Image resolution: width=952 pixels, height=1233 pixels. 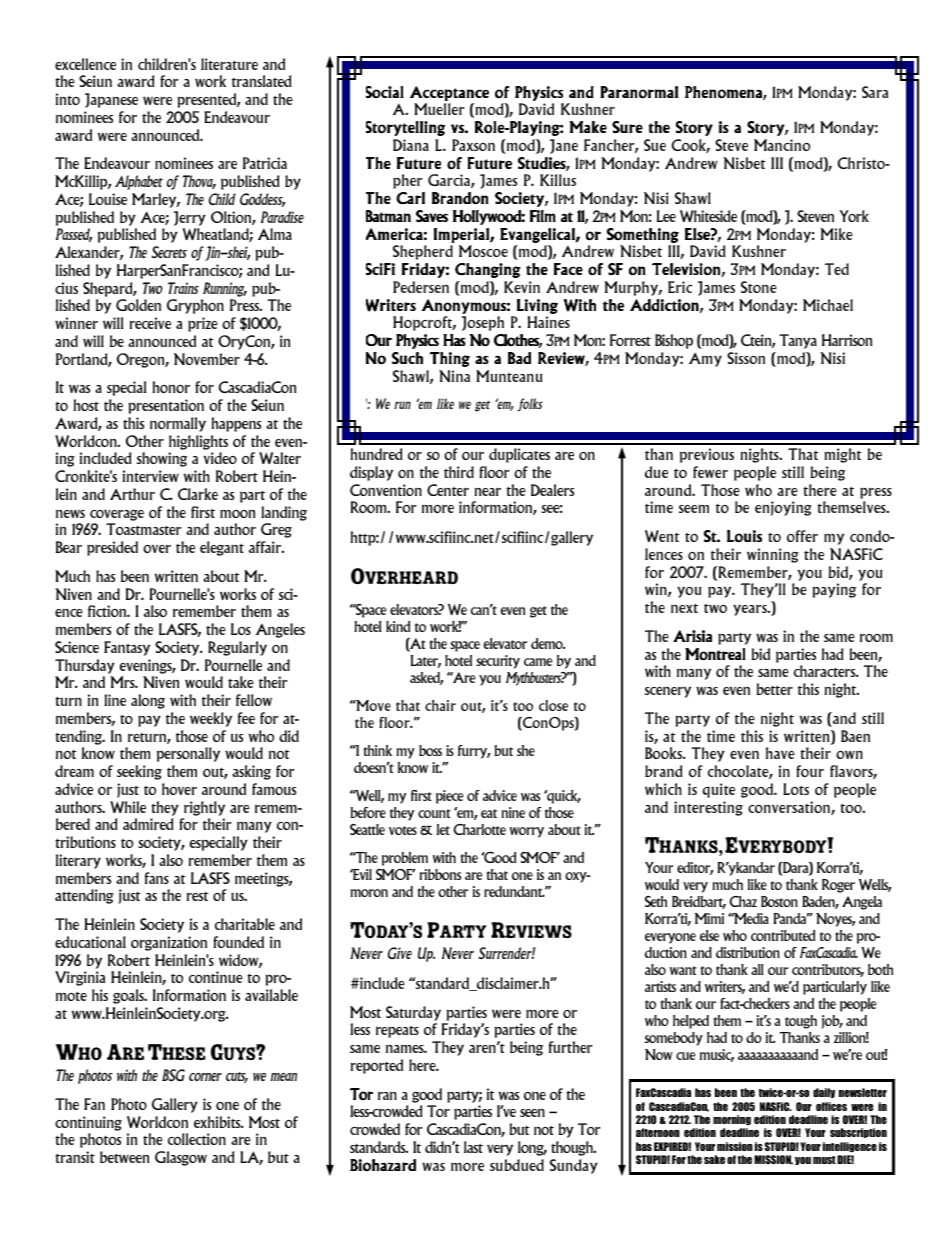 What do you see at coordinates (514, 891) in the screenshot?
I see `redundant` at bounding box center [514, 891].
